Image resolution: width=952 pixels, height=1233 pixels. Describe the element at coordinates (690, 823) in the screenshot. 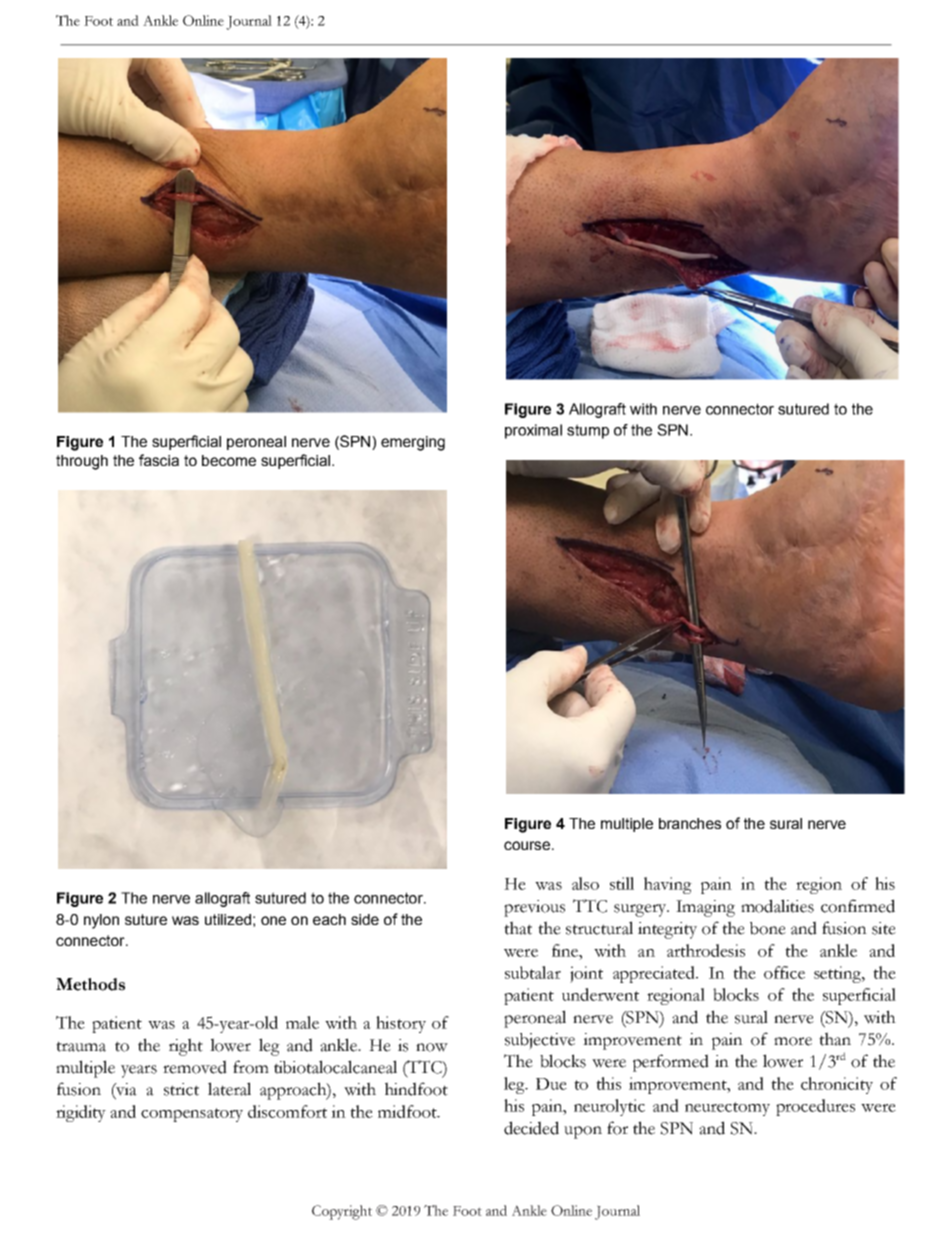

I see `branches` at that location.
